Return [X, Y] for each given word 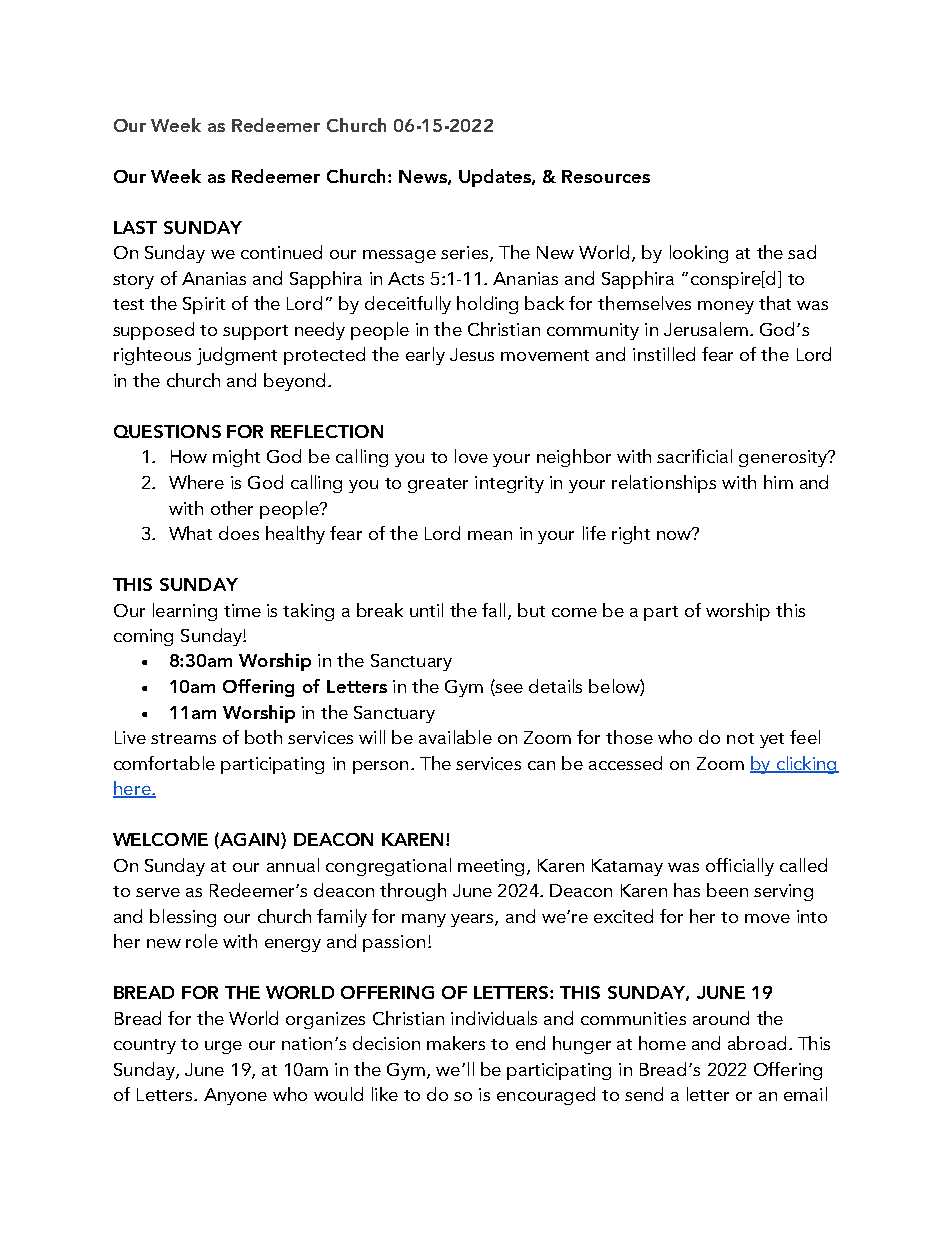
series [466, 254]
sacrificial [694, 456]
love [471, 456]
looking [699, 254]
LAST [135, 227]
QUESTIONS [167, 431]
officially [740, 867]
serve [158, 892]
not [740, 738]
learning [185, 612]
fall [493, 610]
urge [223, 1047]
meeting [493, 867]
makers [456, 1043]
